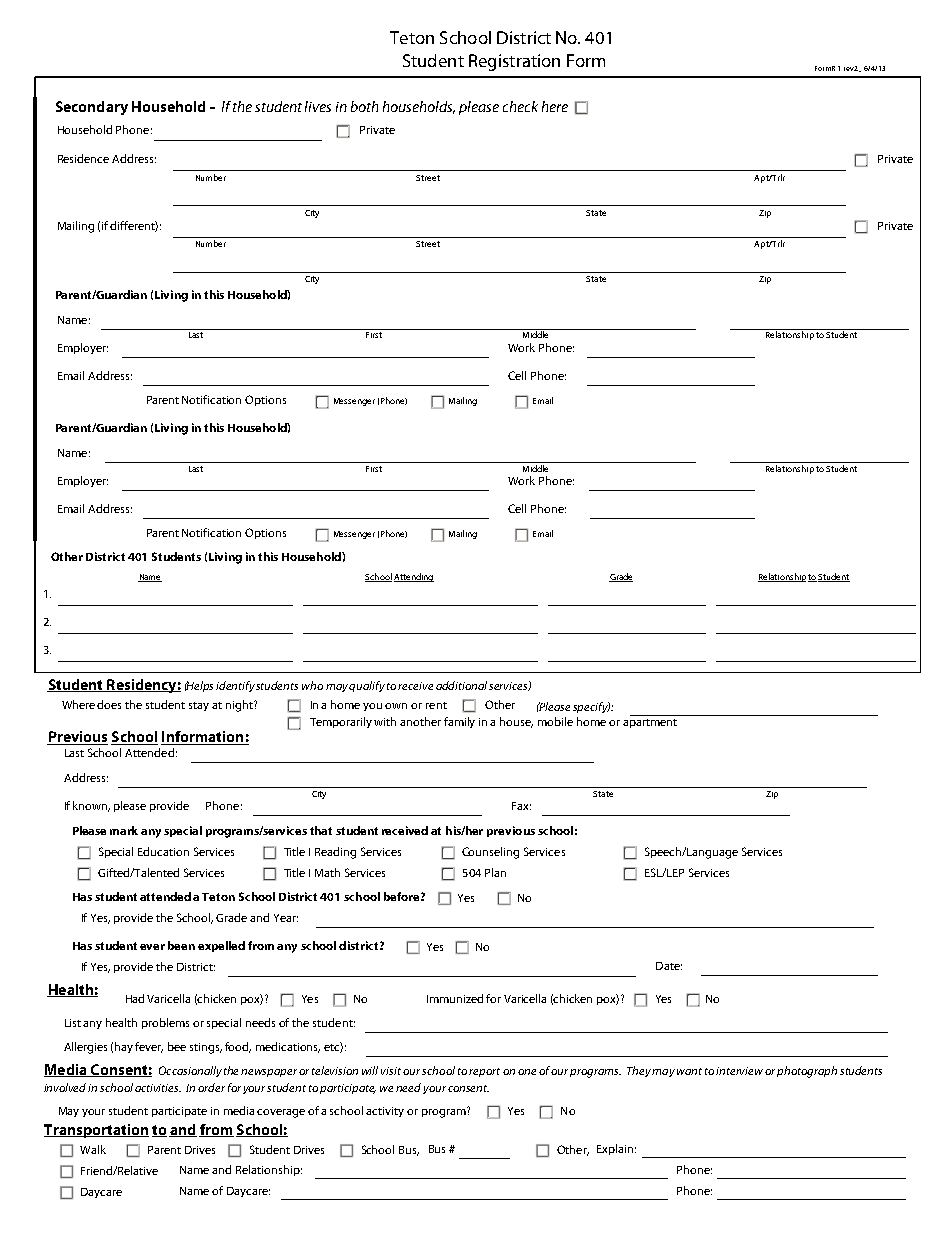  Describe the element at coordinates (158, 1088) in the image. I see `activities` at that location.
